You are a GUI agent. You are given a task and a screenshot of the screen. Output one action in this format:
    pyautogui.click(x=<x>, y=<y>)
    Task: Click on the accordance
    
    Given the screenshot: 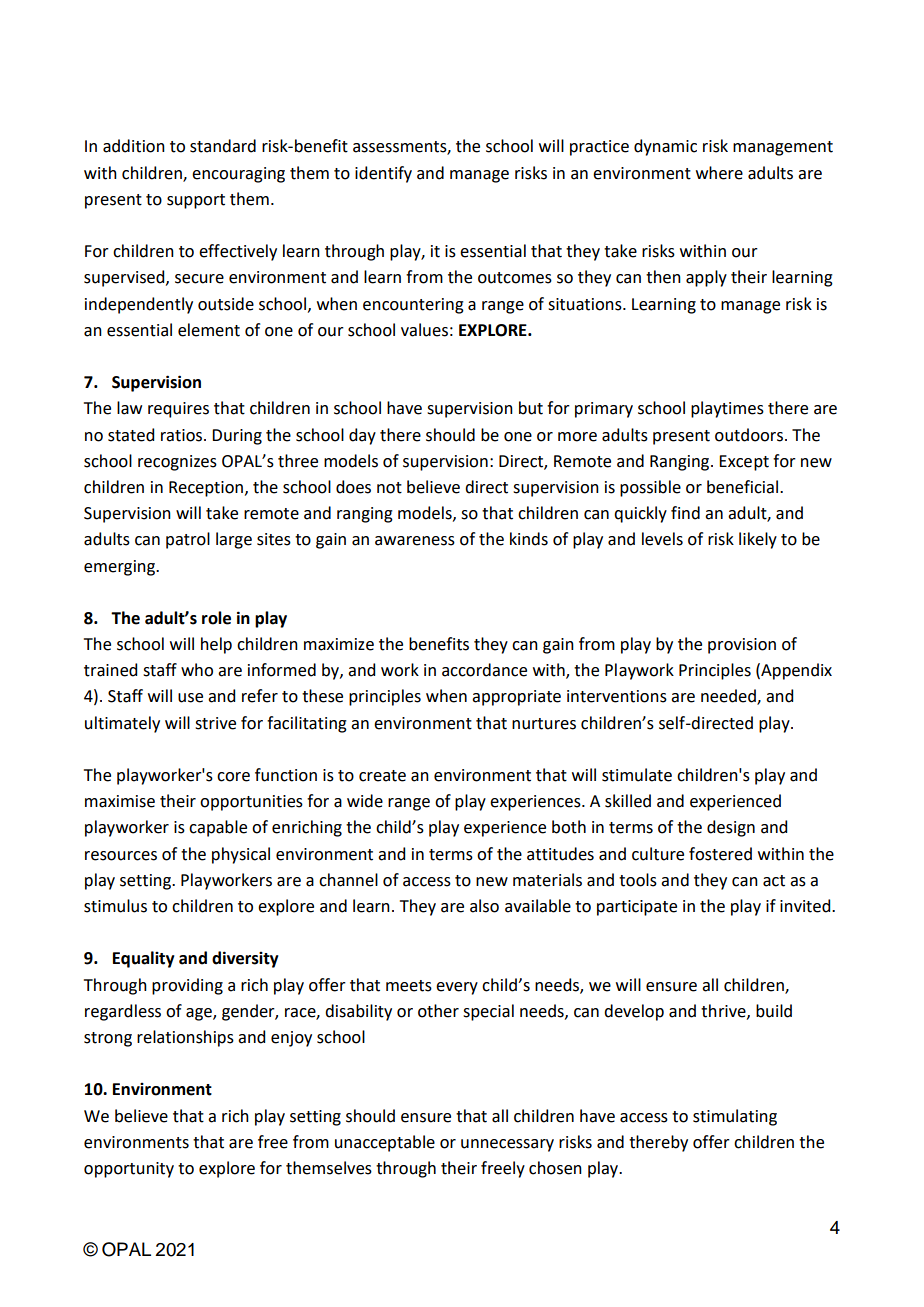 What is the action you would take?
    pyautogui.click(x=484, y=670)
